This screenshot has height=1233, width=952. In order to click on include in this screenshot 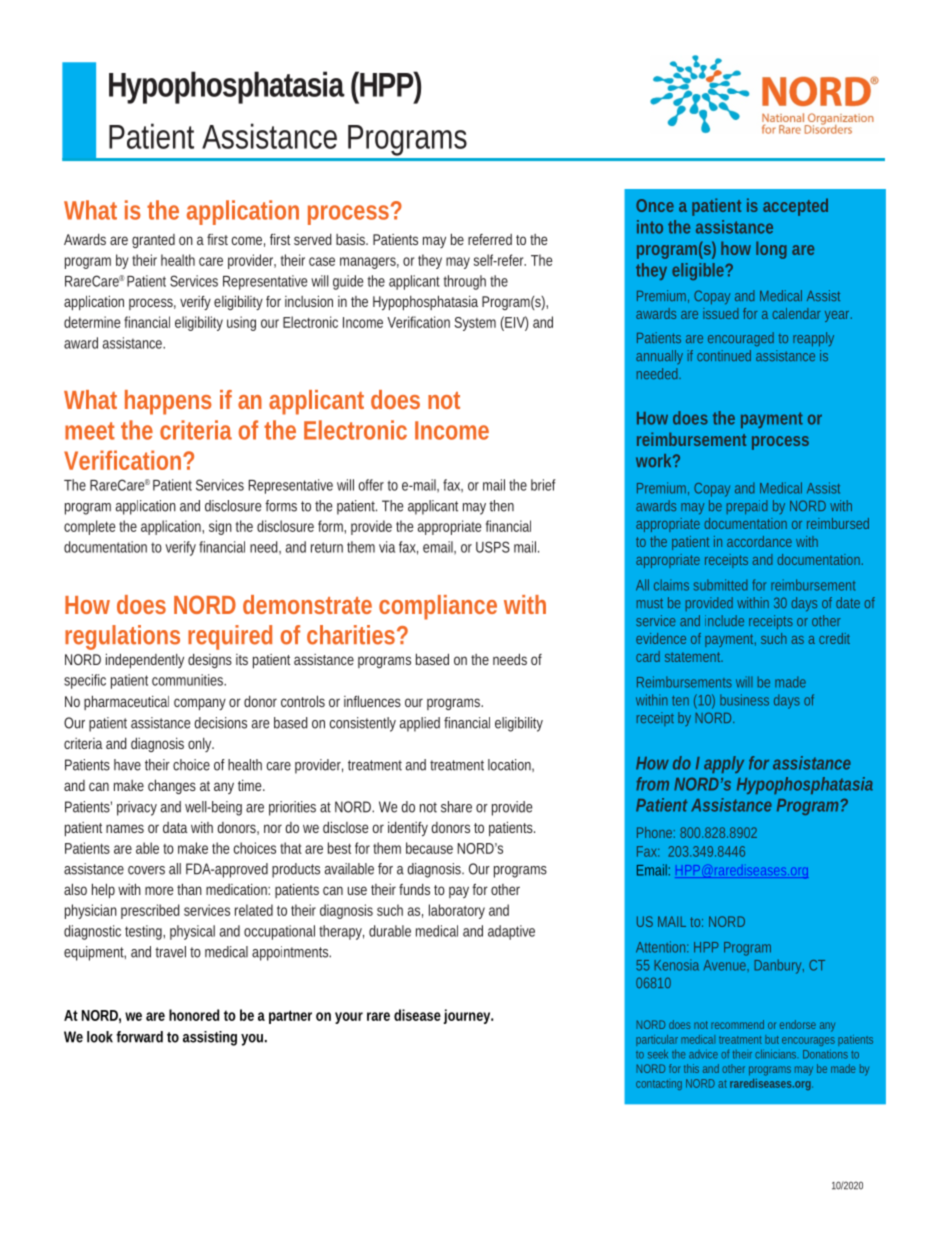, I will do `click(724, 620)`.
